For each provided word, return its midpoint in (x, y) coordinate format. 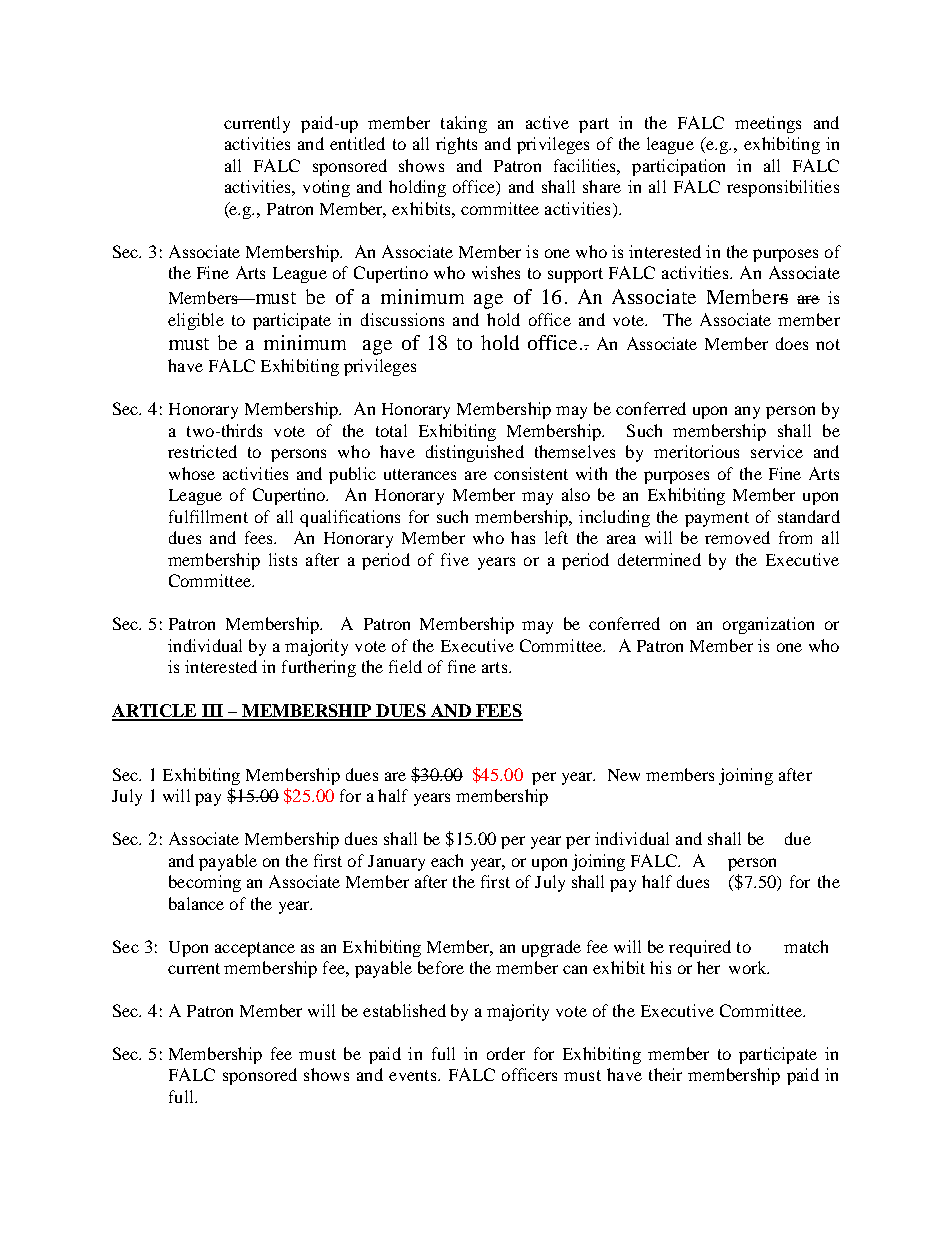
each (447, 860)
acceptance (255, 949)
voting (326, 188)
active (547, 122)
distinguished (475, 453)
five (455, 559)
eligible (196, 321)
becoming (205, 883)
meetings (768, 124)
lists (283, 559)
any (747, 412)
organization (768, 625)
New (624, 775)
